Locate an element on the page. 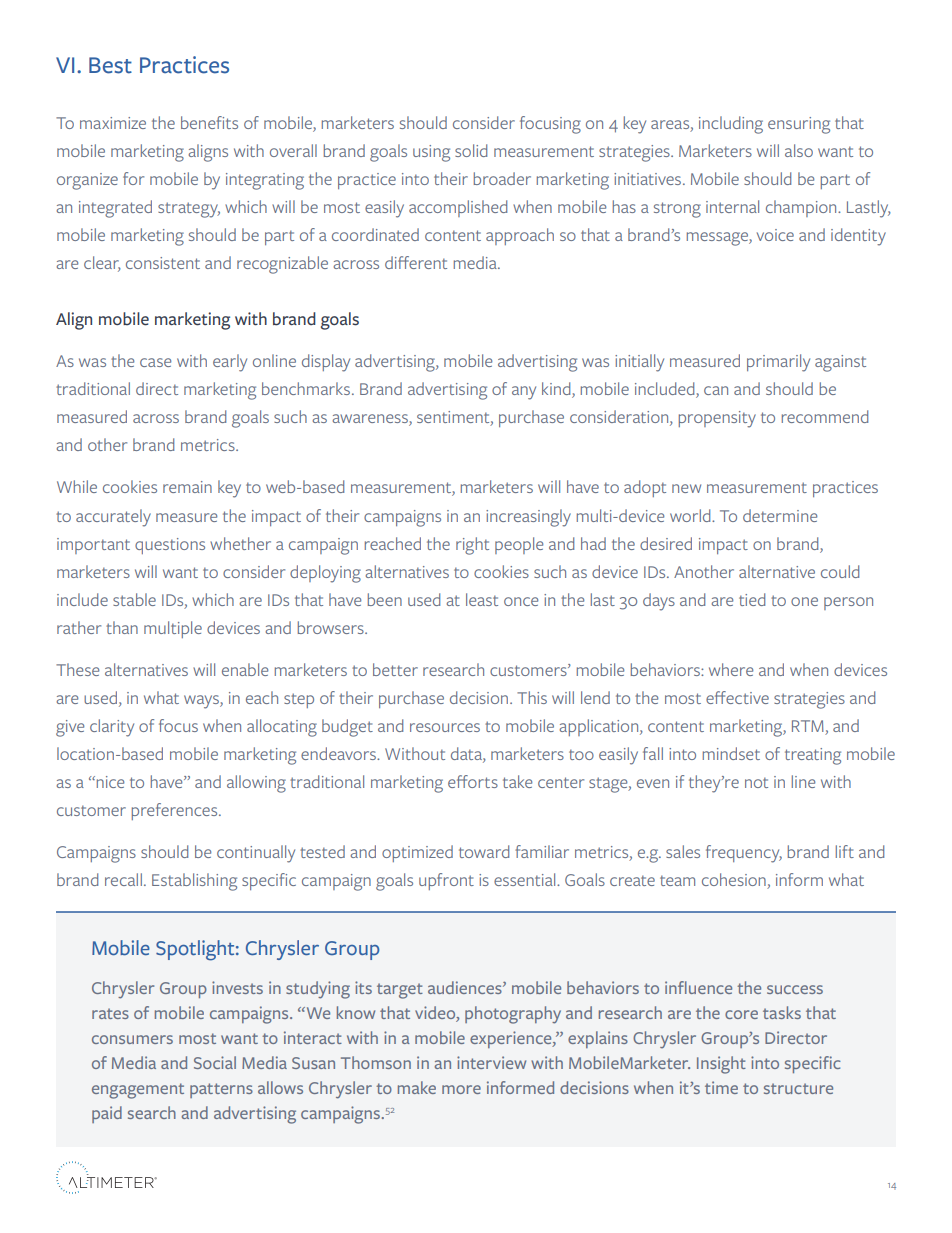 This image has width=952, height=1233. remain is located at coordinates (187, 487).
